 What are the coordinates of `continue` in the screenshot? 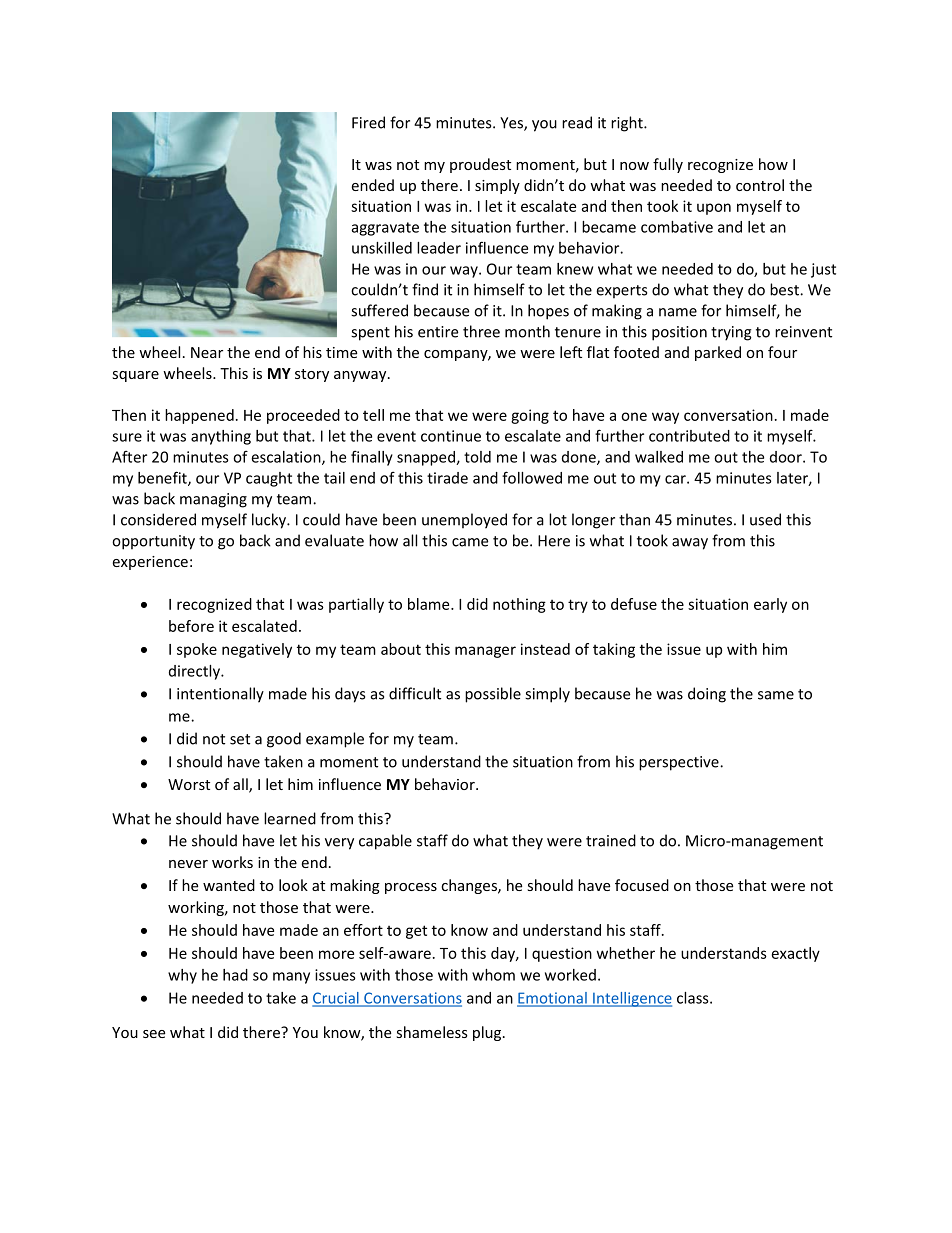 It's located at (451, 436).
